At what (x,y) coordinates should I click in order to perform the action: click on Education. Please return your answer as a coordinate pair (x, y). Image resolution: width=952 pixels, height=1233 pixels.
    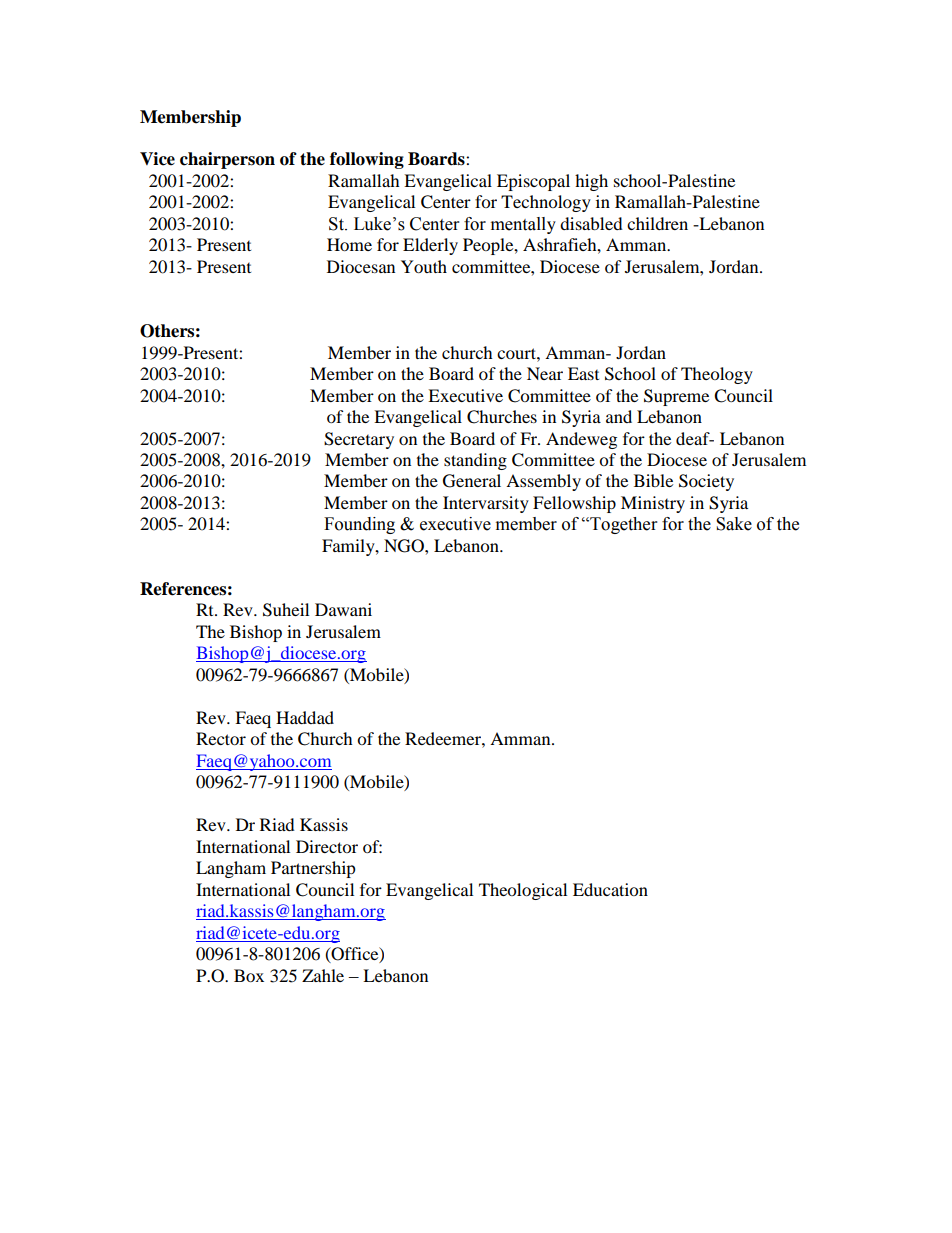
    Looking at the image, I should click on (610, 889).
